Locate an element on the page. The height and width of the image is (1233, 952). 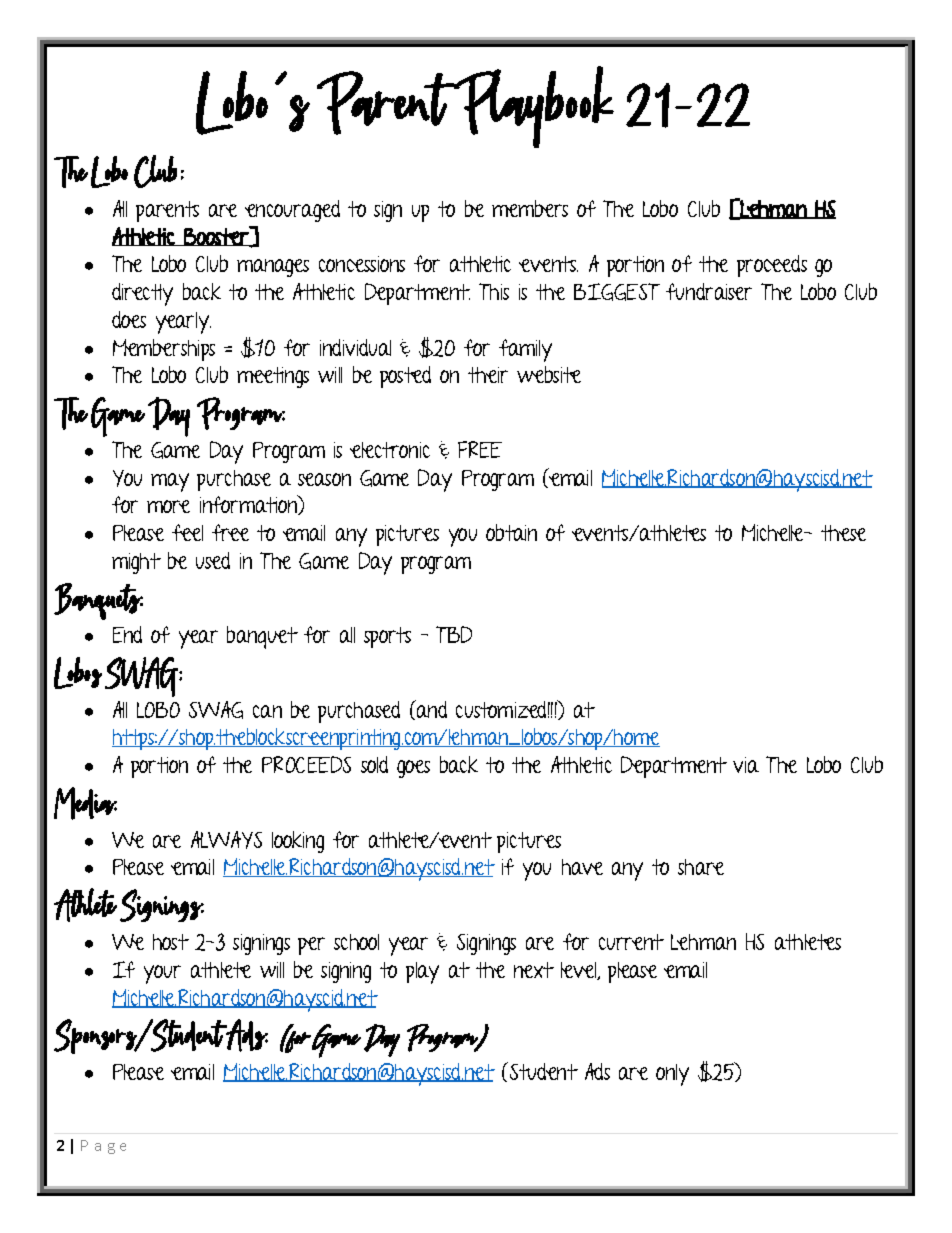
via is located at coordinates (746, 765).
